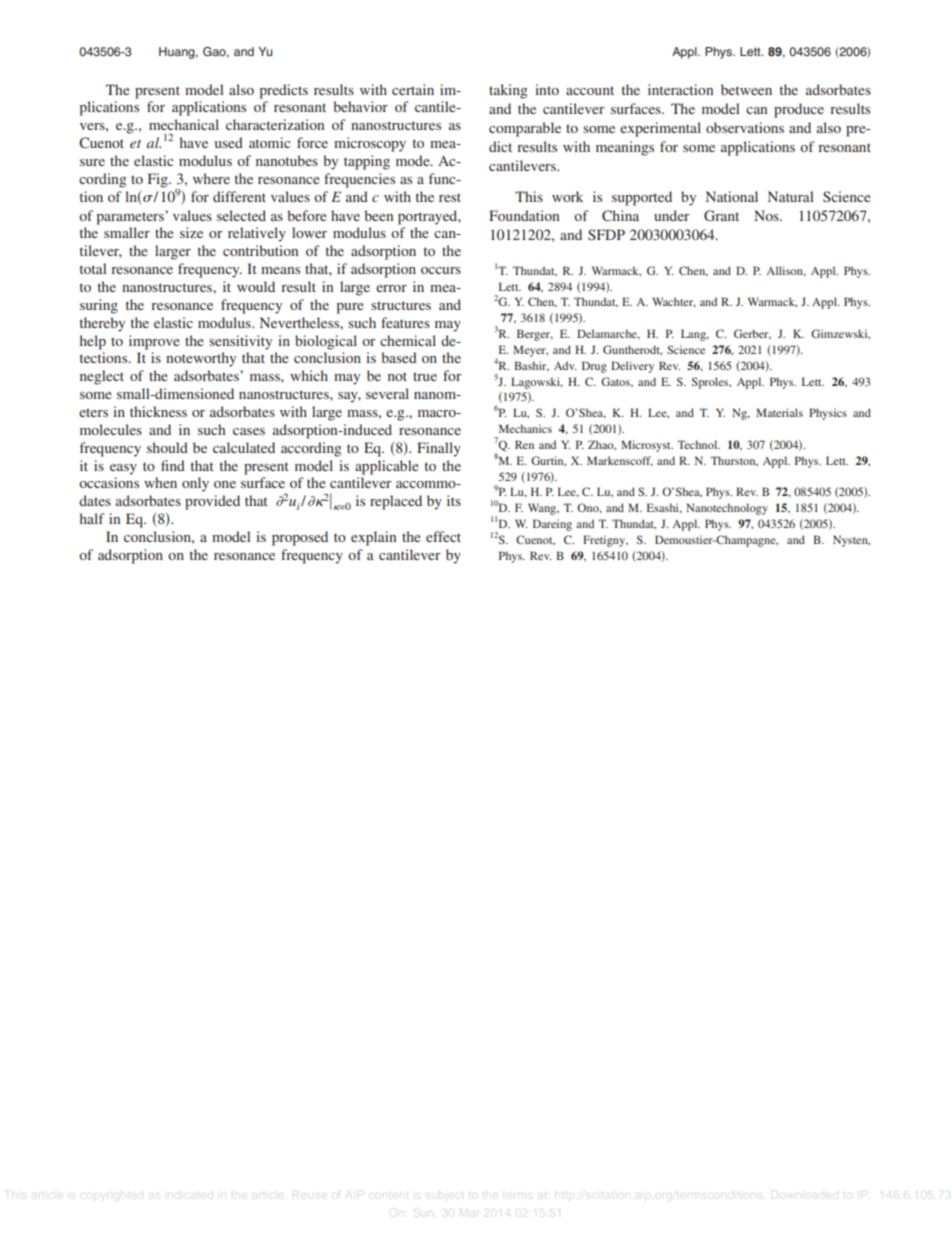 This page has width=952, height=1233. What do you see at coordinates (241, 215) in the page?
I see `selected` at bounding box center [241, 215].
